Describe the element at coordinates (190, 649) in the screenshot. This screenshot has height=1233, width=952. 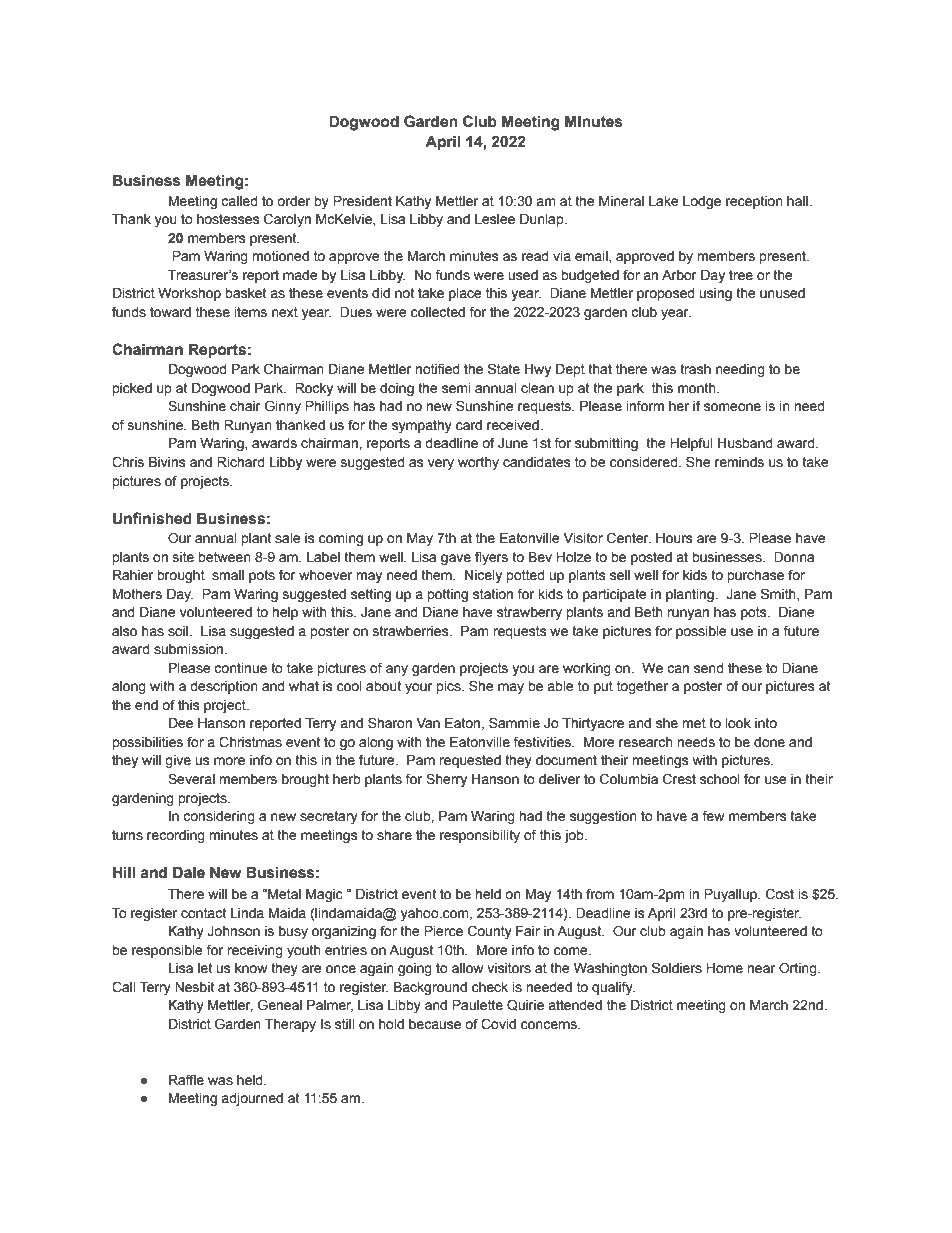
I see `submission` at that location.
